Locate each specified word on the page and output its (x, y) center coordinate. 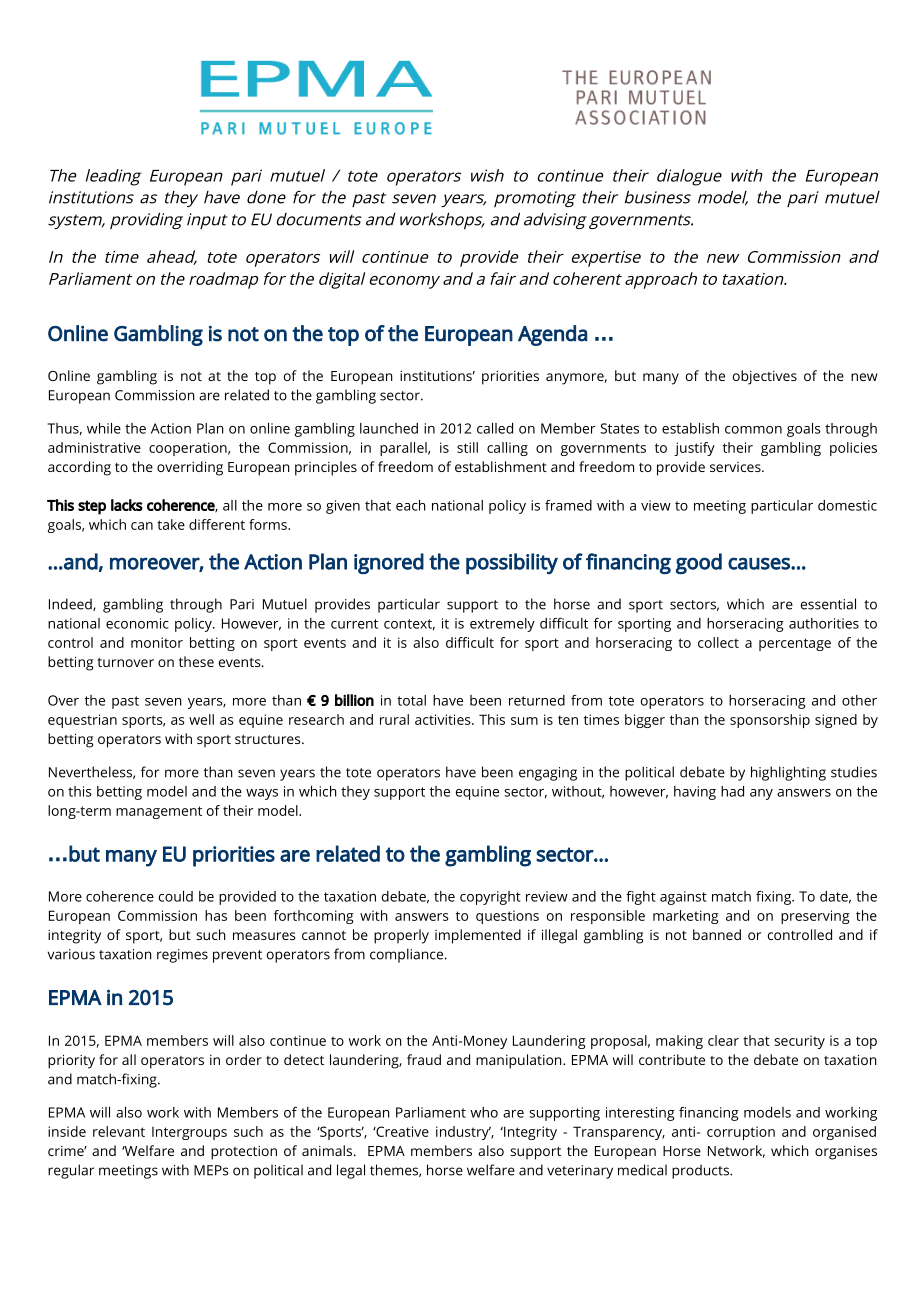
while (104, 428)
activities (444, 719)
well (201, 719)
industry (463, 1133)
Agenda (553, 335)
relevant (119, 1131)
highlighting (788, 773)
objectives (765, 377)
